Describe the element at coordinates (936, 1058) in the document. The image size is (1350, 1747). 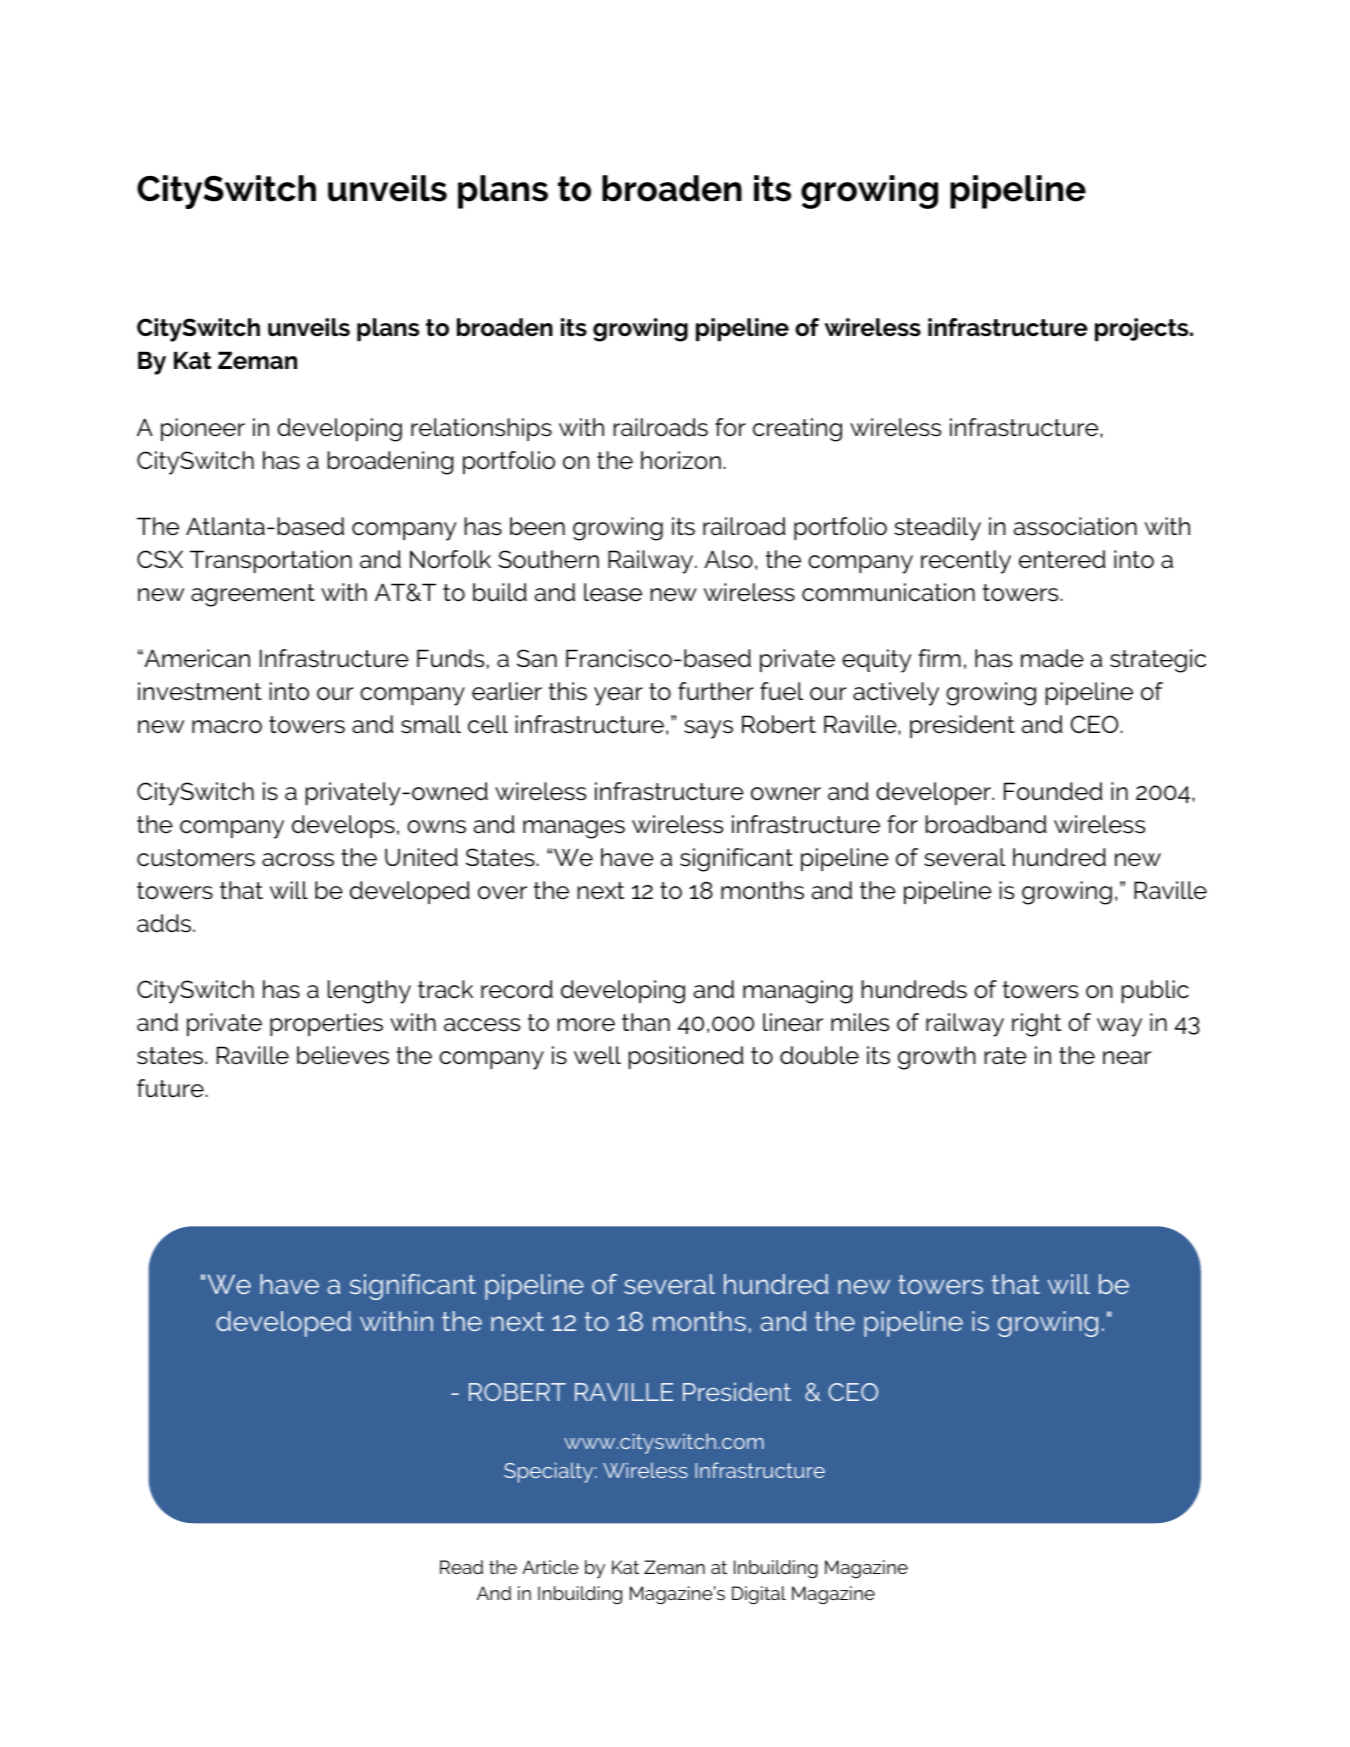
I see `growth` at that location.
